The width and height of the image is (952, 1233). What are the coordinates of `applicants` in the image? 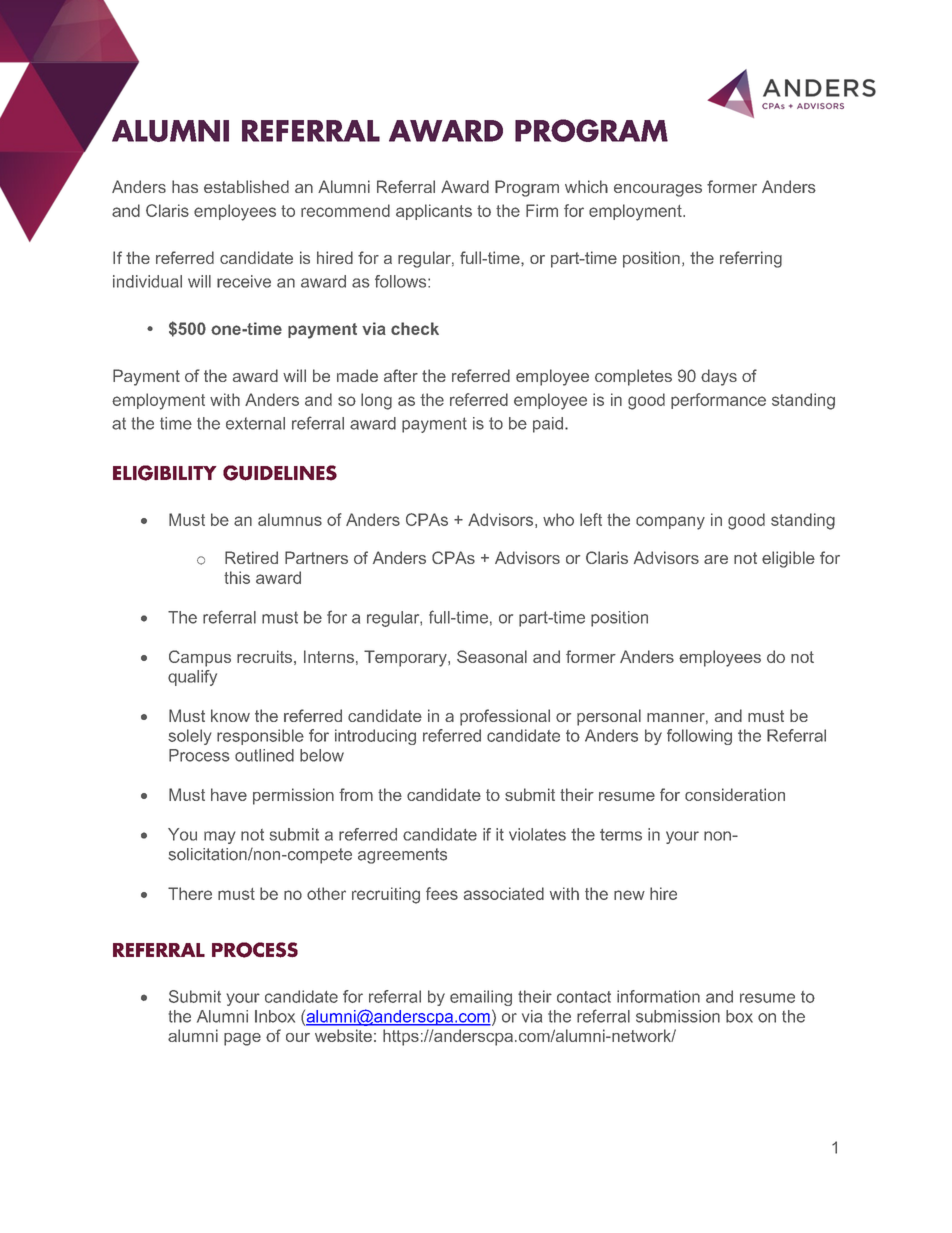 It's located at (434, 212).
